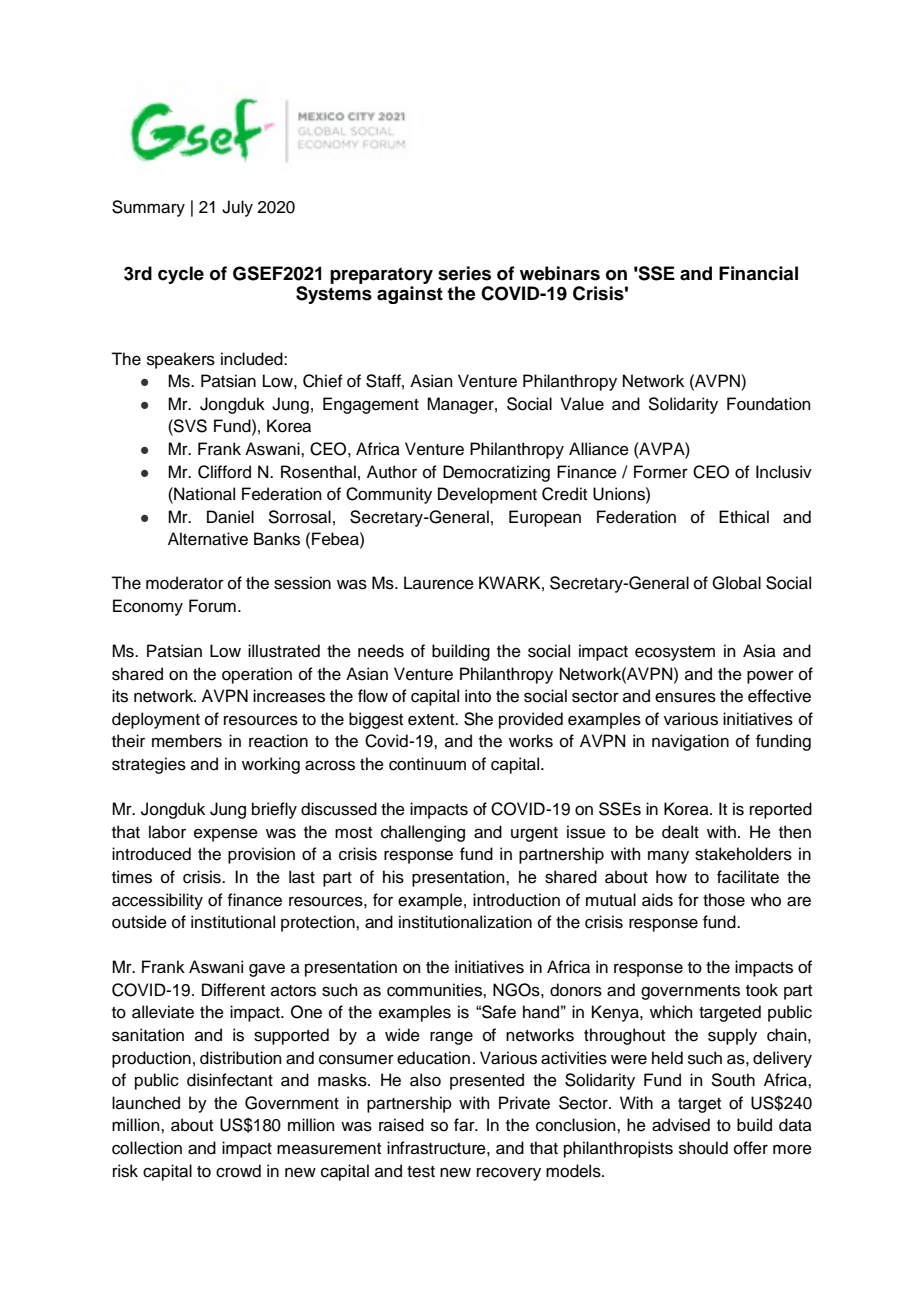 The height and width of the image is (1307, 924). What do you see at coordinates (724, 900) in the image?
I see `those` at bounding box center [724, 900].
